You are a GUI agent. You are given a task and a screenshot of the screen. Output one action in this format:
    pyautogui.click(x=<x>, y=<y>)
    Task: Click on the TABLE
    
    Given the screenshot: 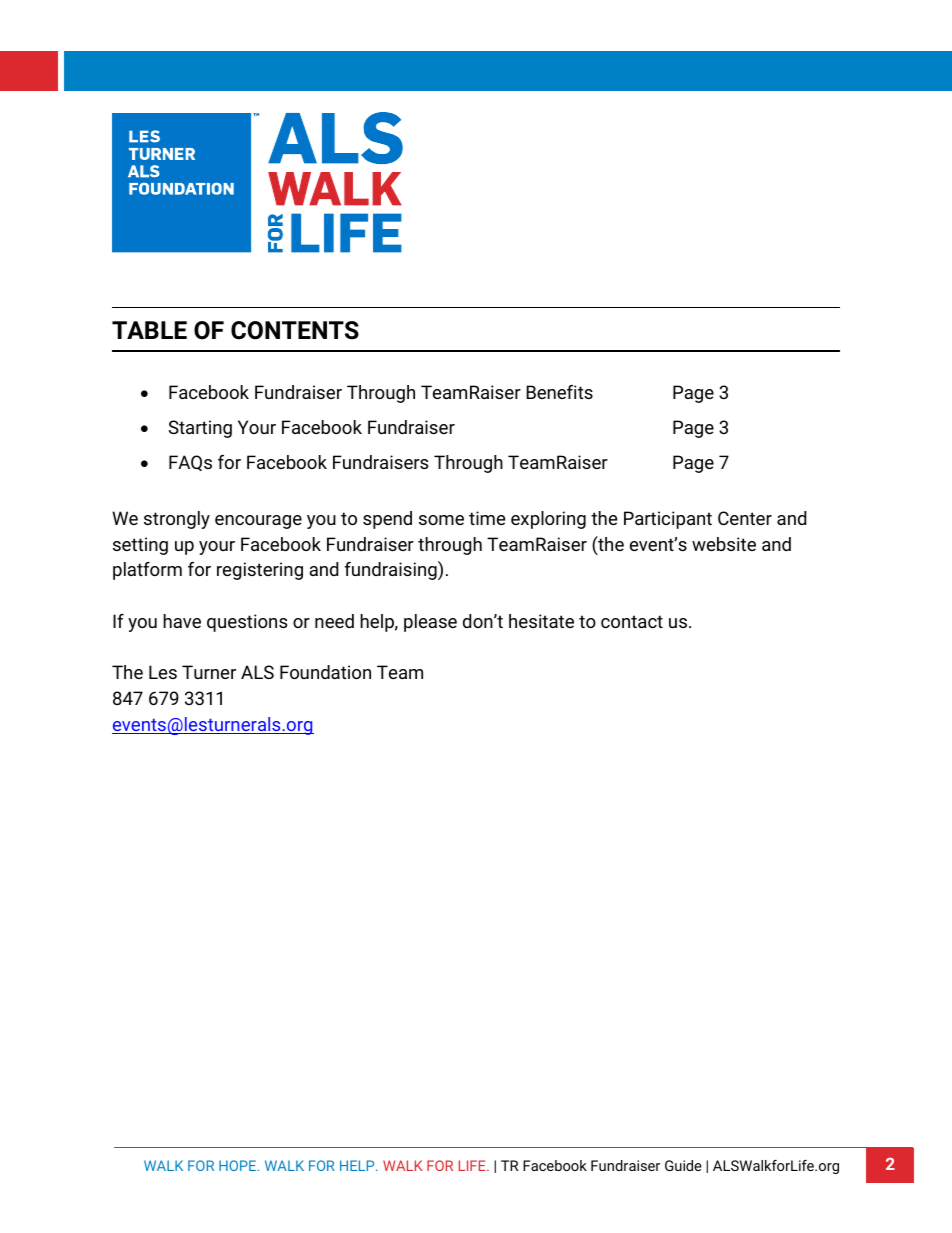 What is the action you would take?
    pyautogui.click(x=149, y=330)
